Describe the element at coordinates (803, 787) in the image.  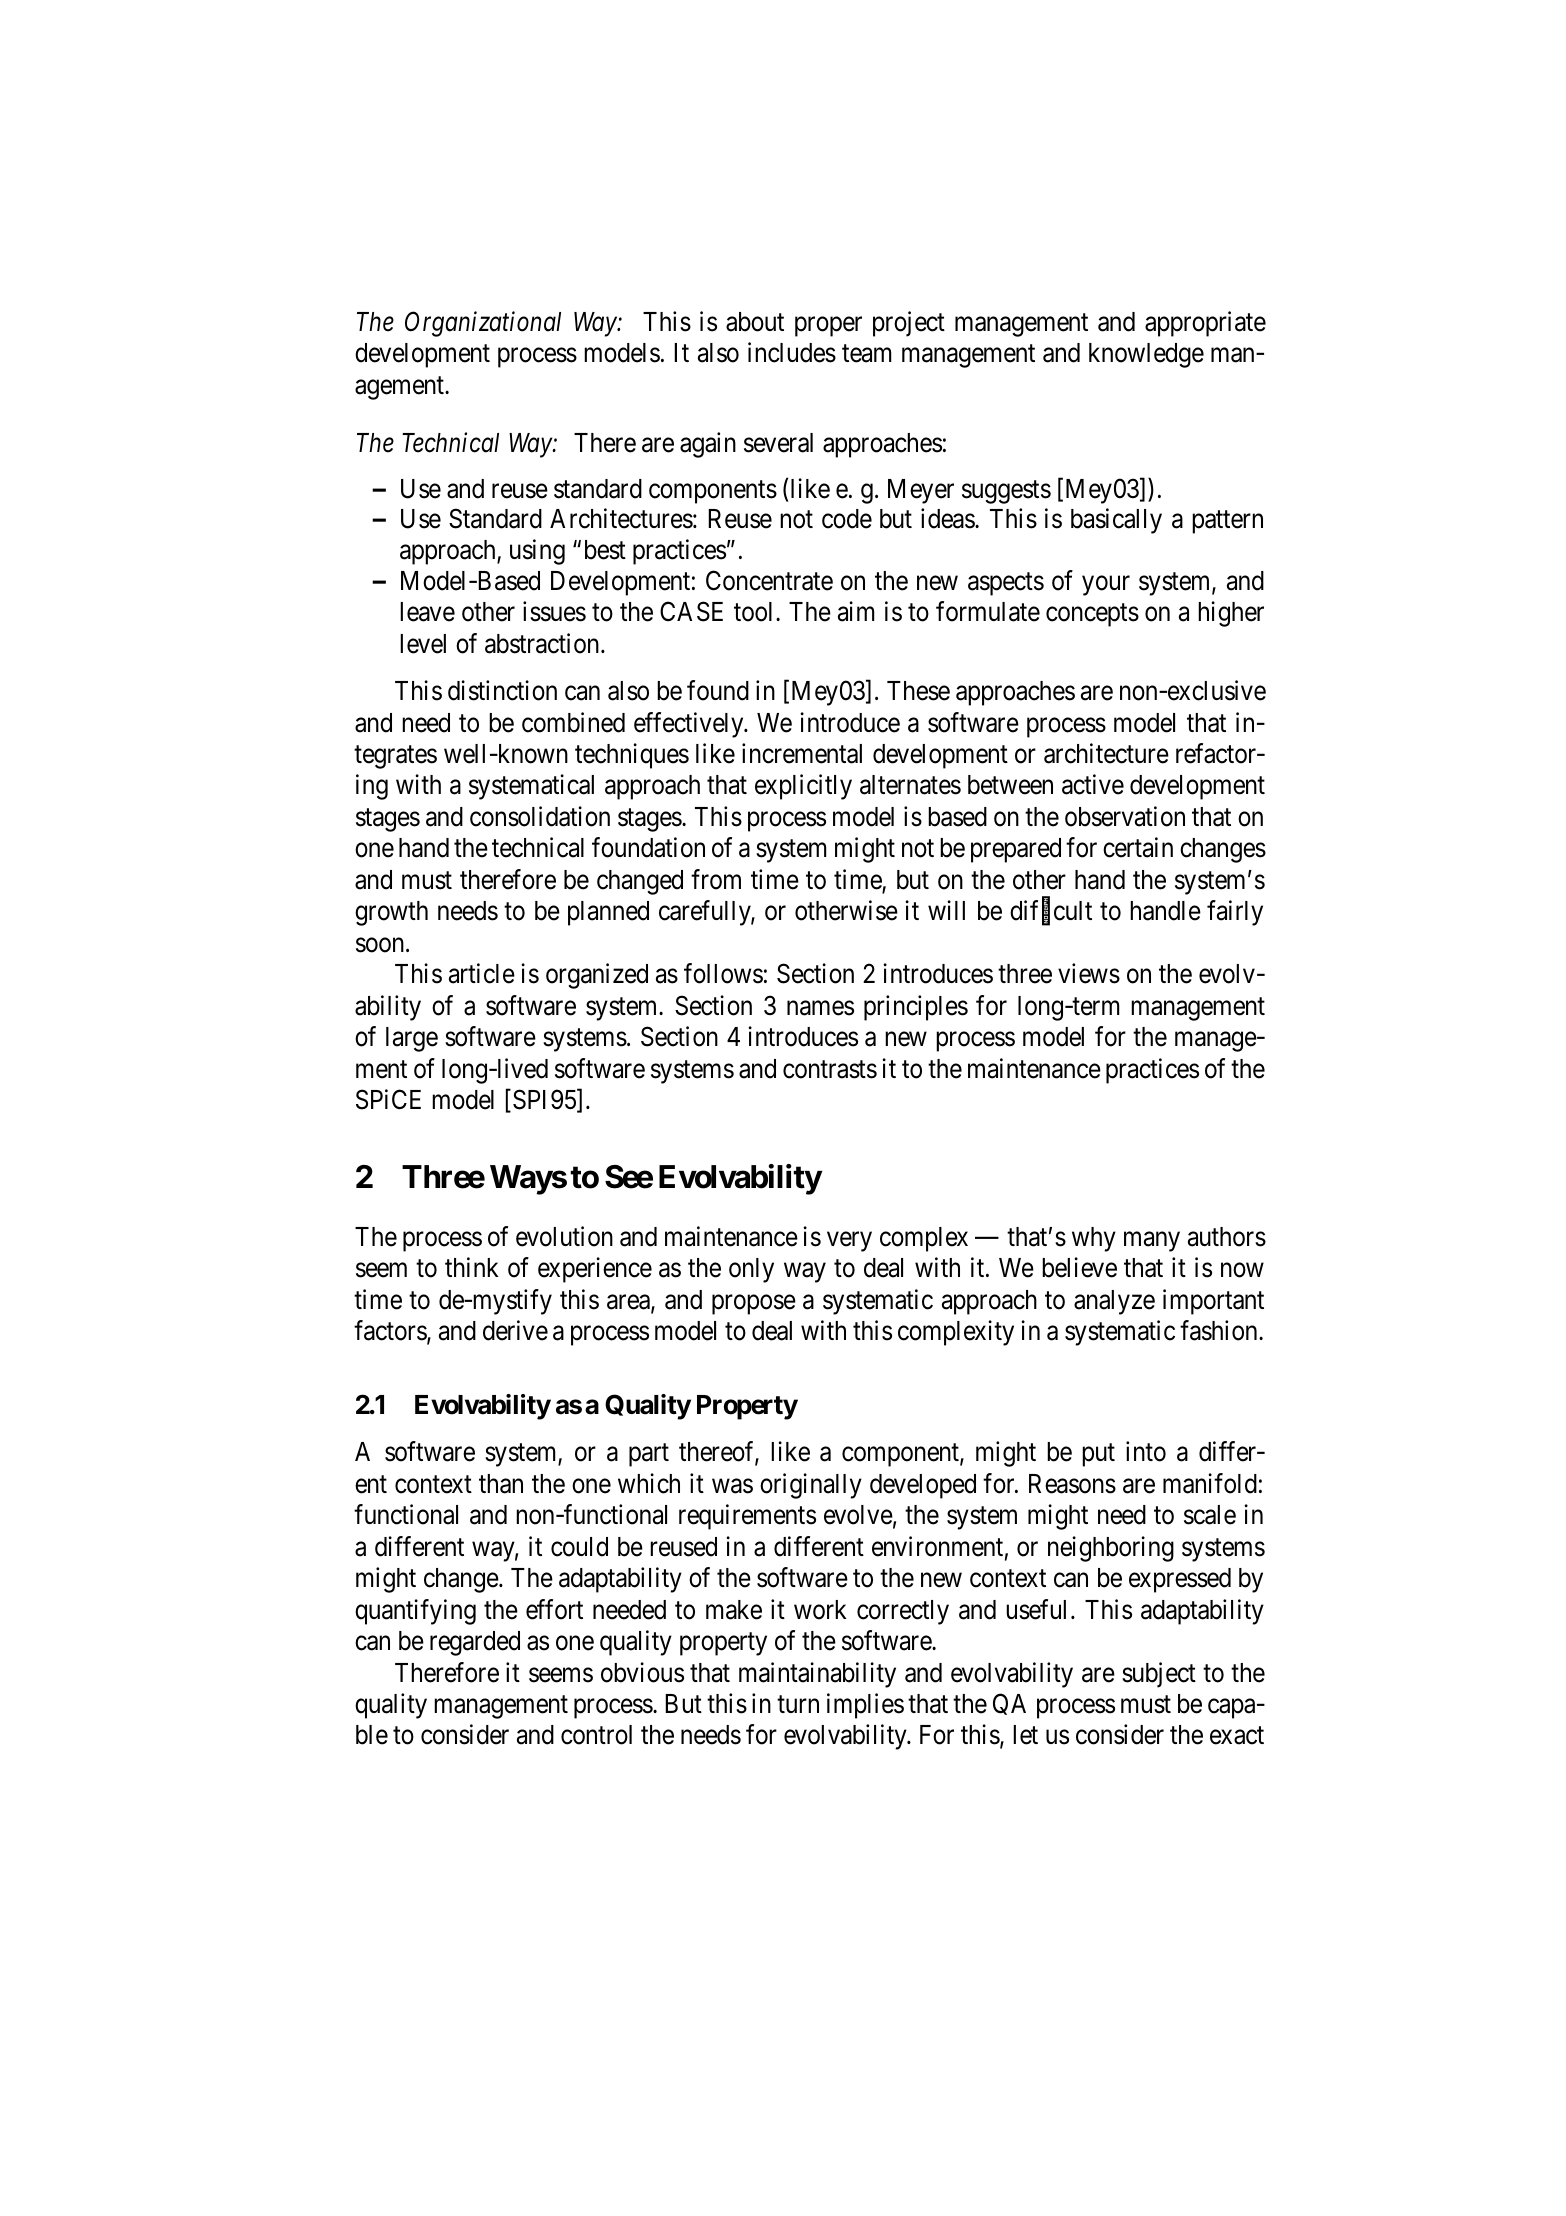
I see `explicitly` at that location.
